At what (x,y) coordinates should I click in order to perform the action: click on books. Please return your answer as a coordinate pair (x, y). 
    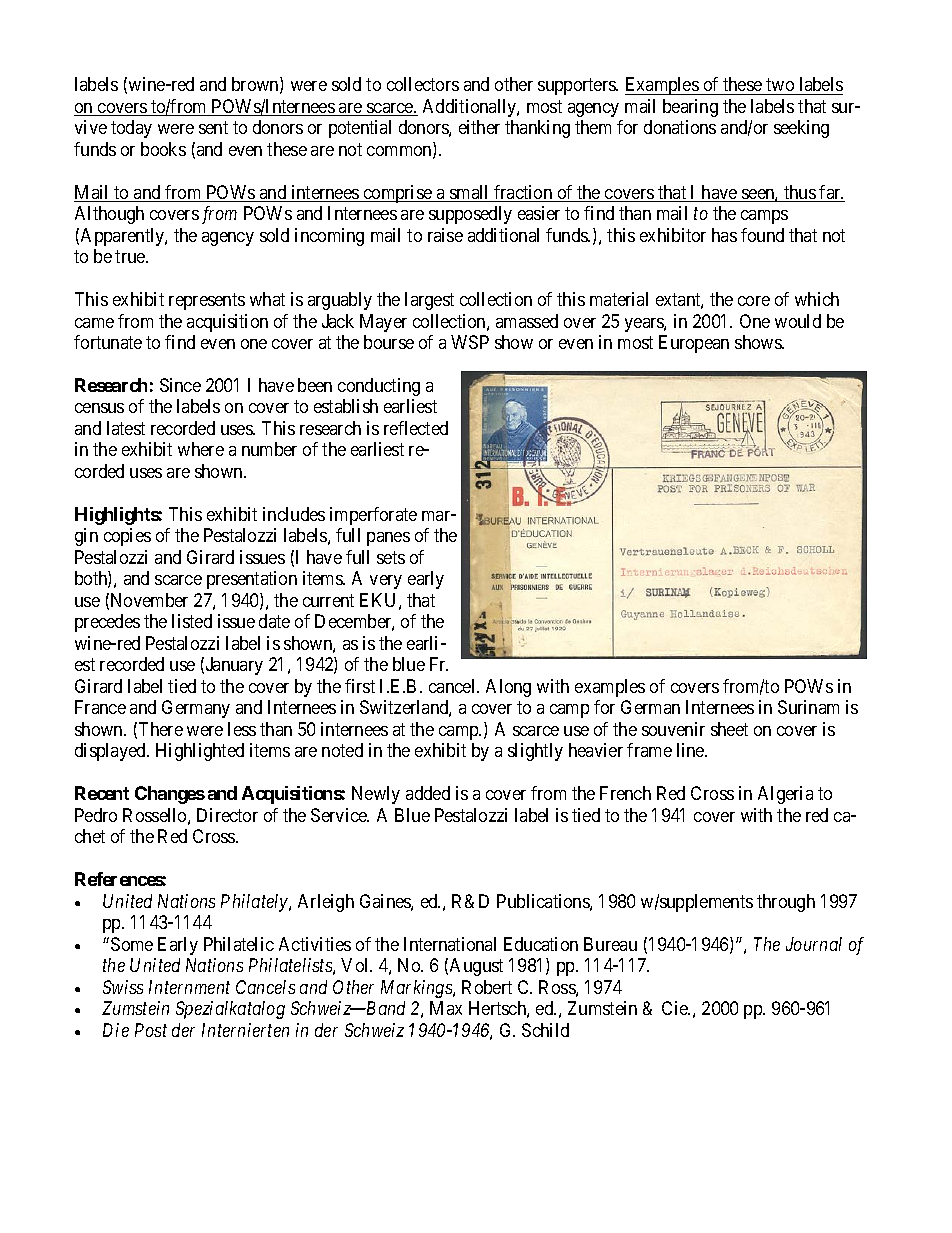
    Looking at the image, I should click on (163, 149).
